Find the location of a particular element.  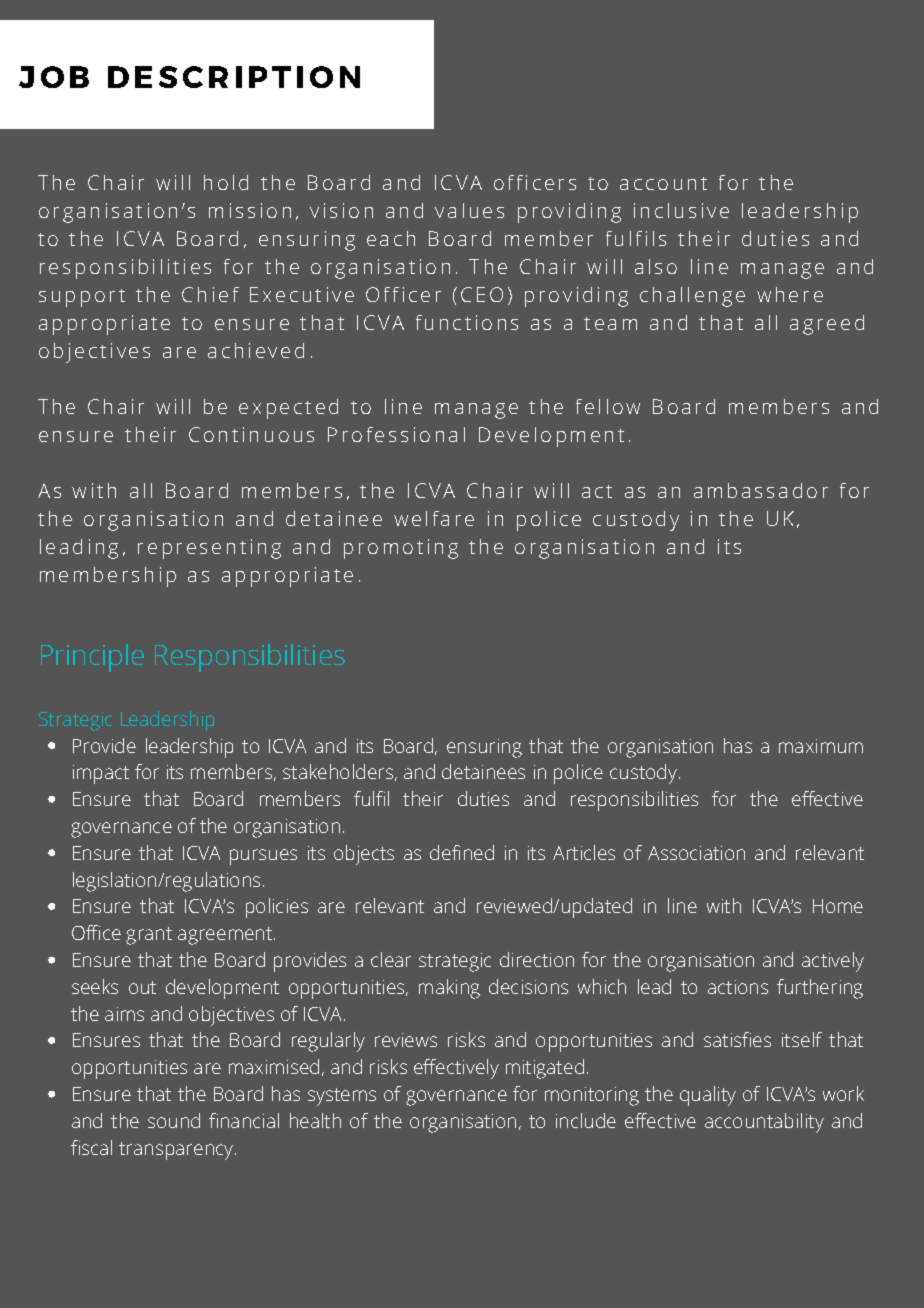

DESCRIPTION is located at coordinates (234, 77).
